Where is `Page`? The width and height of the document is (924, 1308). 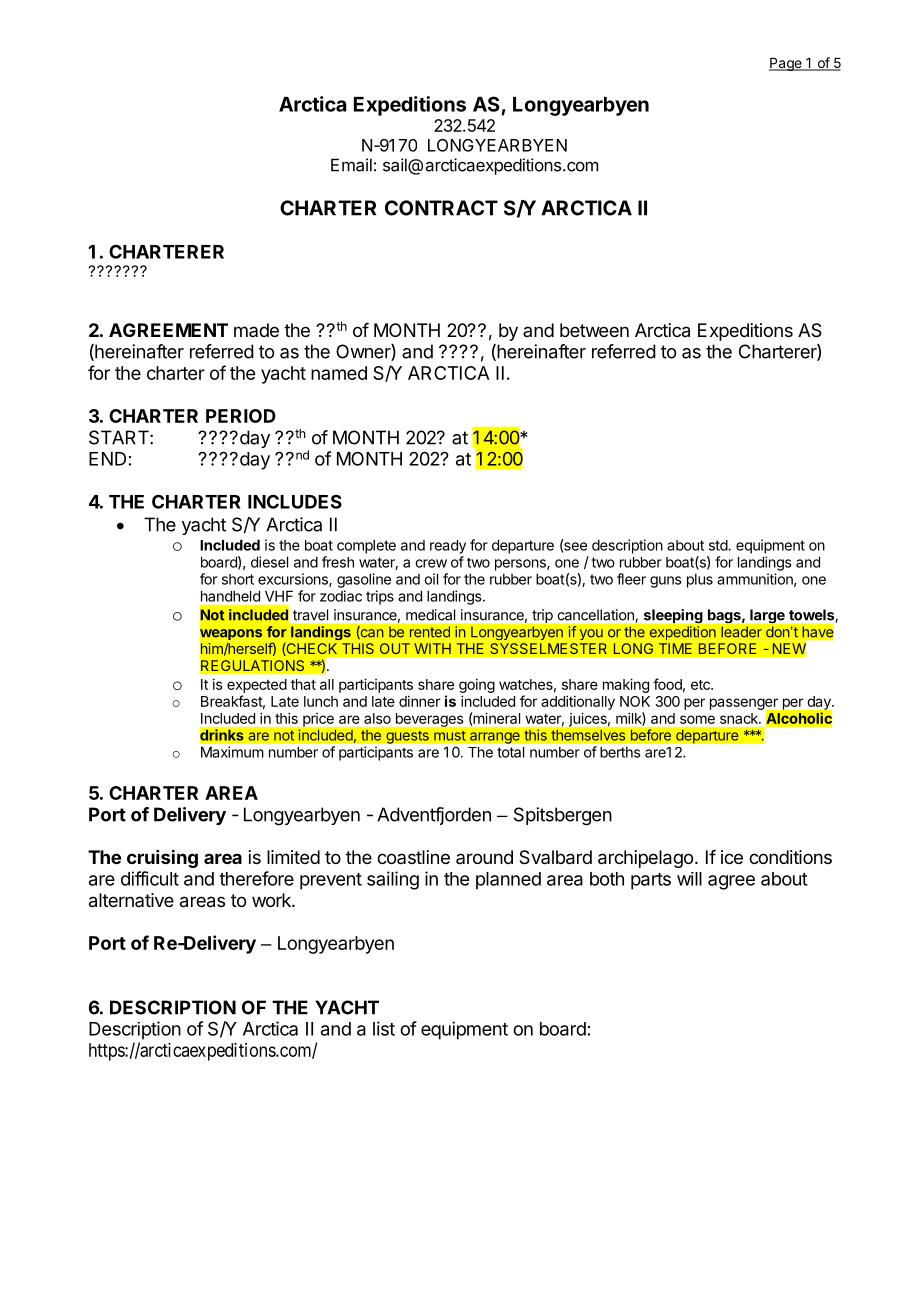
Page is located at coordinates (786, 64).
